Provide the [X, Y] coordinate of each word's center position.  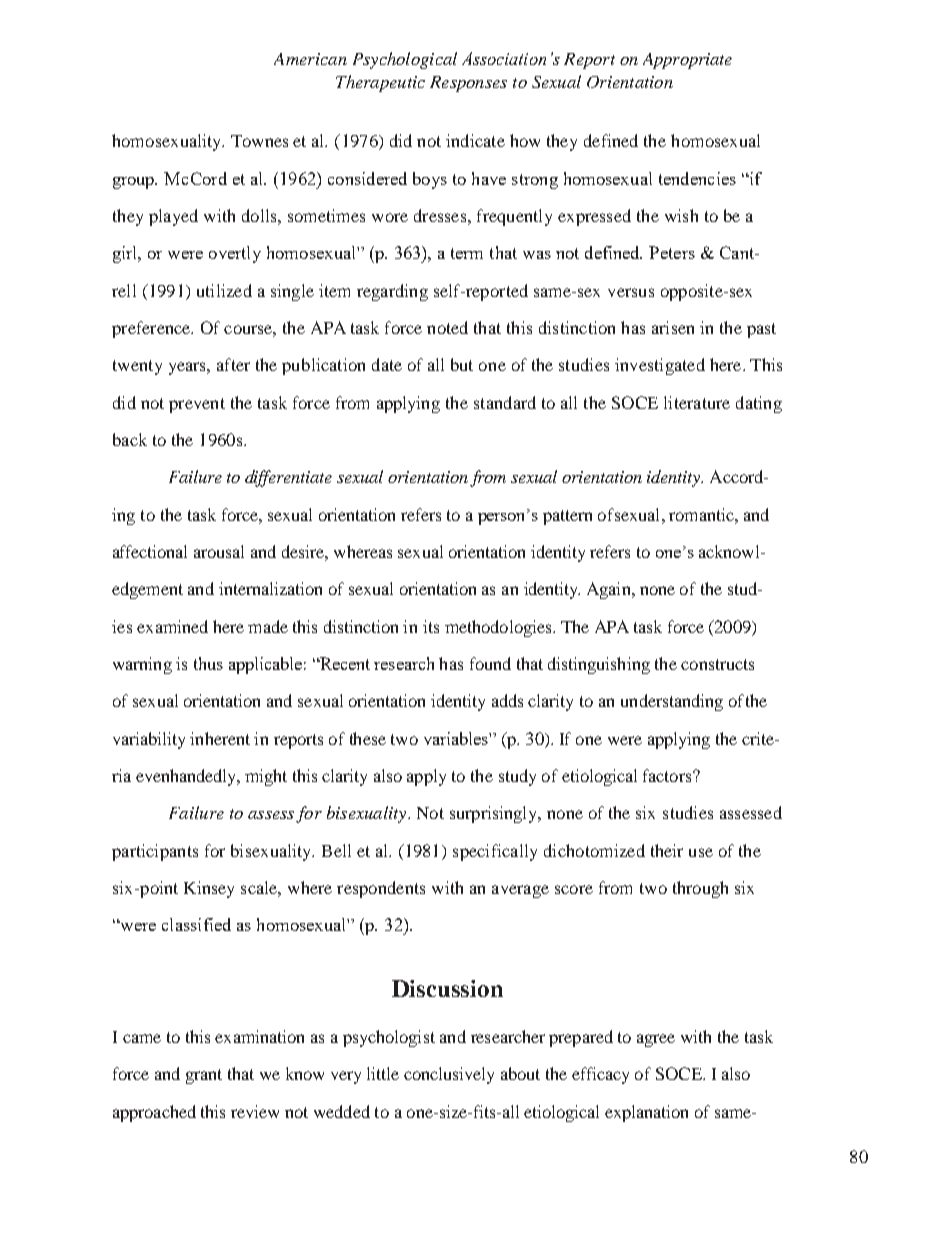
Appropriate [687, 61]
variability [149, 740]
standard [505, 402]
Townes [259, 141]
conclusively [449, 1075]
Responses [468, 84]
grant [204, 1076]
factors [668, 775]
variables [457, 738]
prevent [197, 405]
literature [697, 402]
